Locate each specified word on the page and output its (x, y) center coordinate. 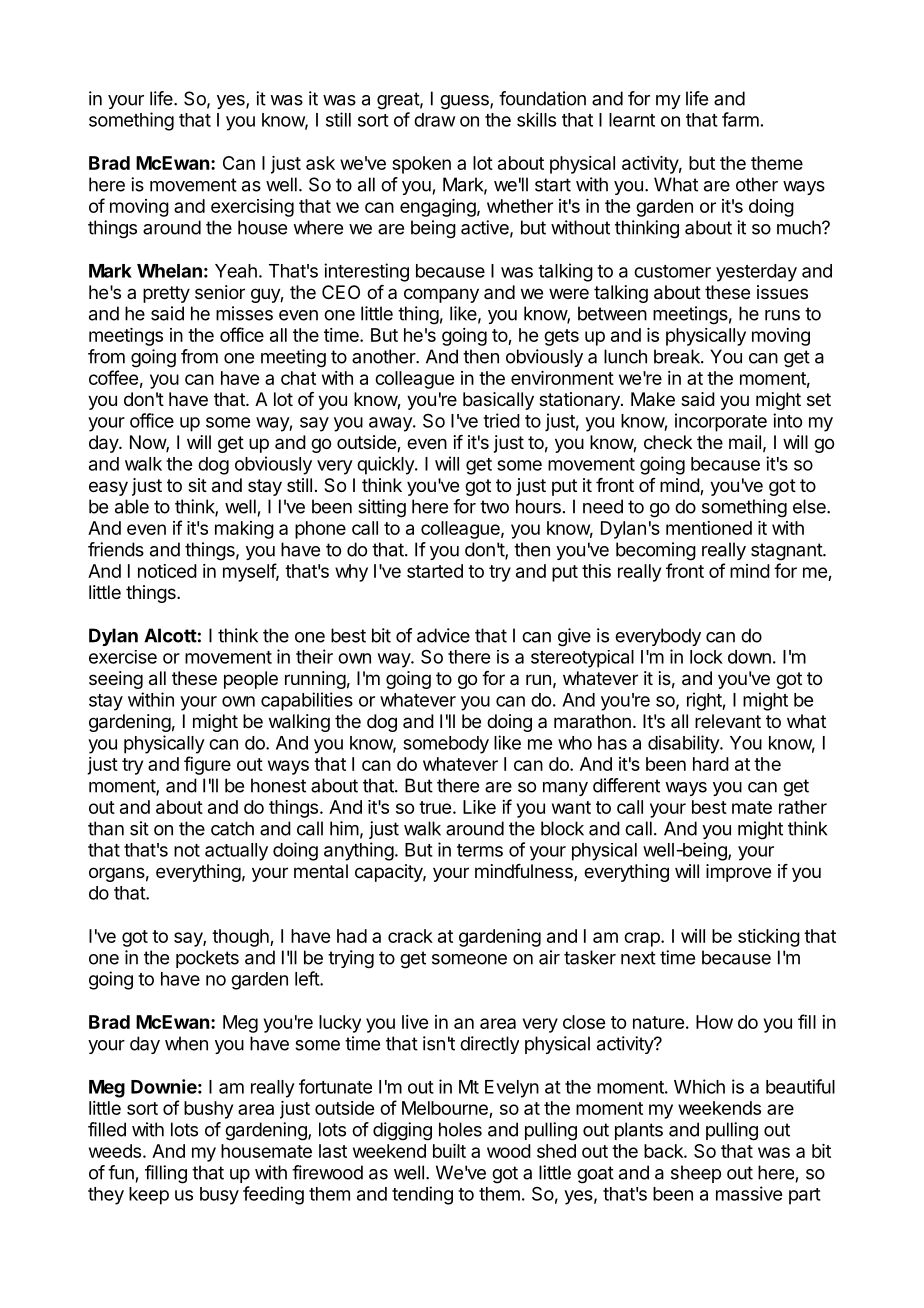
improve (738, 873)
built (449, 1151)
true (435, 807)
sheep (696, 1174)
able (132, 506)
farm (740, 119)
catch (232, 828)
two (494, 507)
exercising (252, 208)
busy (219, 1196)
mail (745, 442)
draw (434, 120)
